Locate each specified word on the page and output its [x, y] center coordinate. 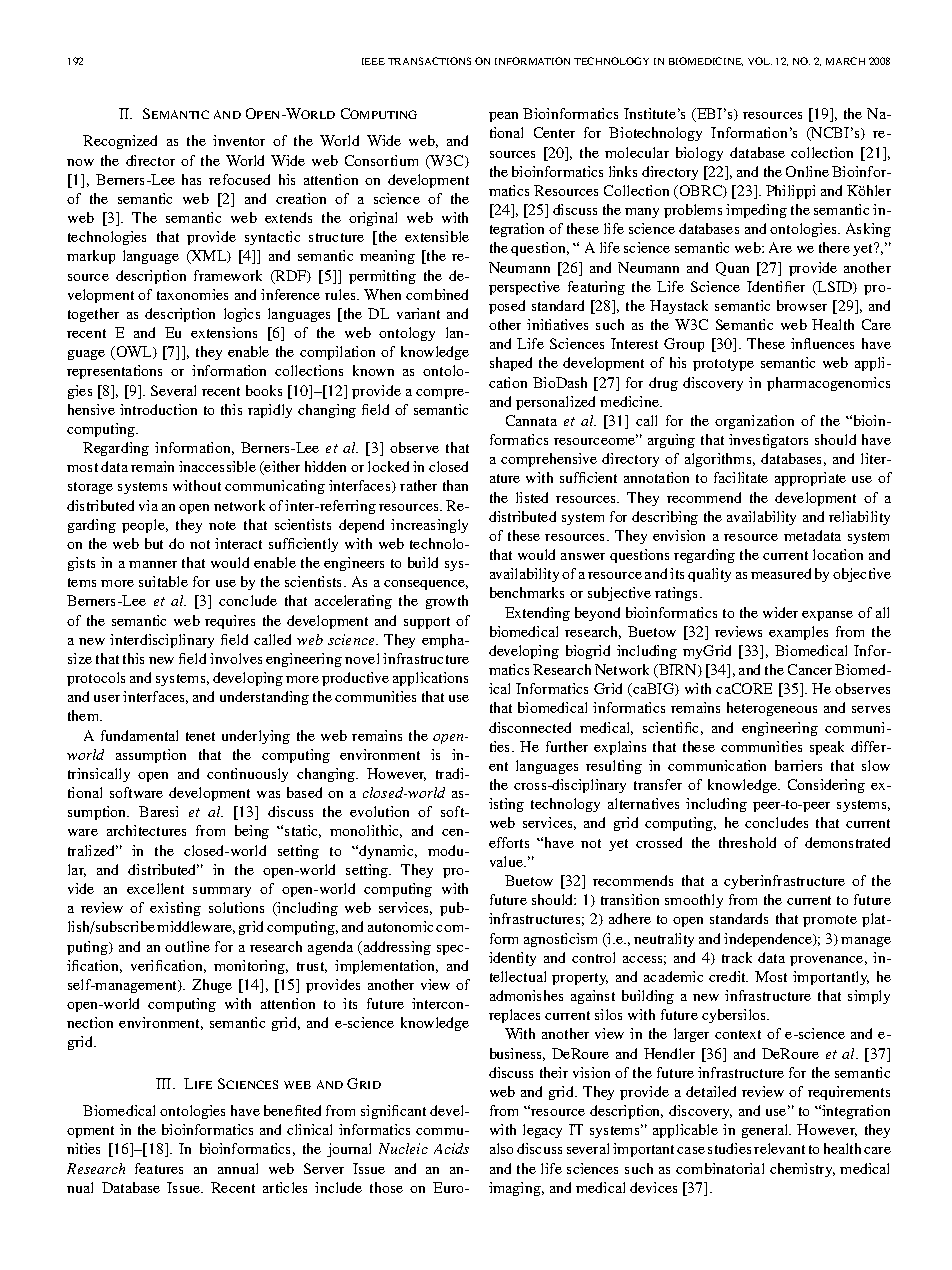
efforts [509, 842]
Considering [826, 786]
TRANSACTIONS [429, 61]
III [165, 1083]
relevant [779, 1148]
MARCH [845, 61]
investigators [768, 441]
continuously [247, 775]
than [455, 485]
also [501, 1148]
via [148, 505]
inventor [239, 140]
